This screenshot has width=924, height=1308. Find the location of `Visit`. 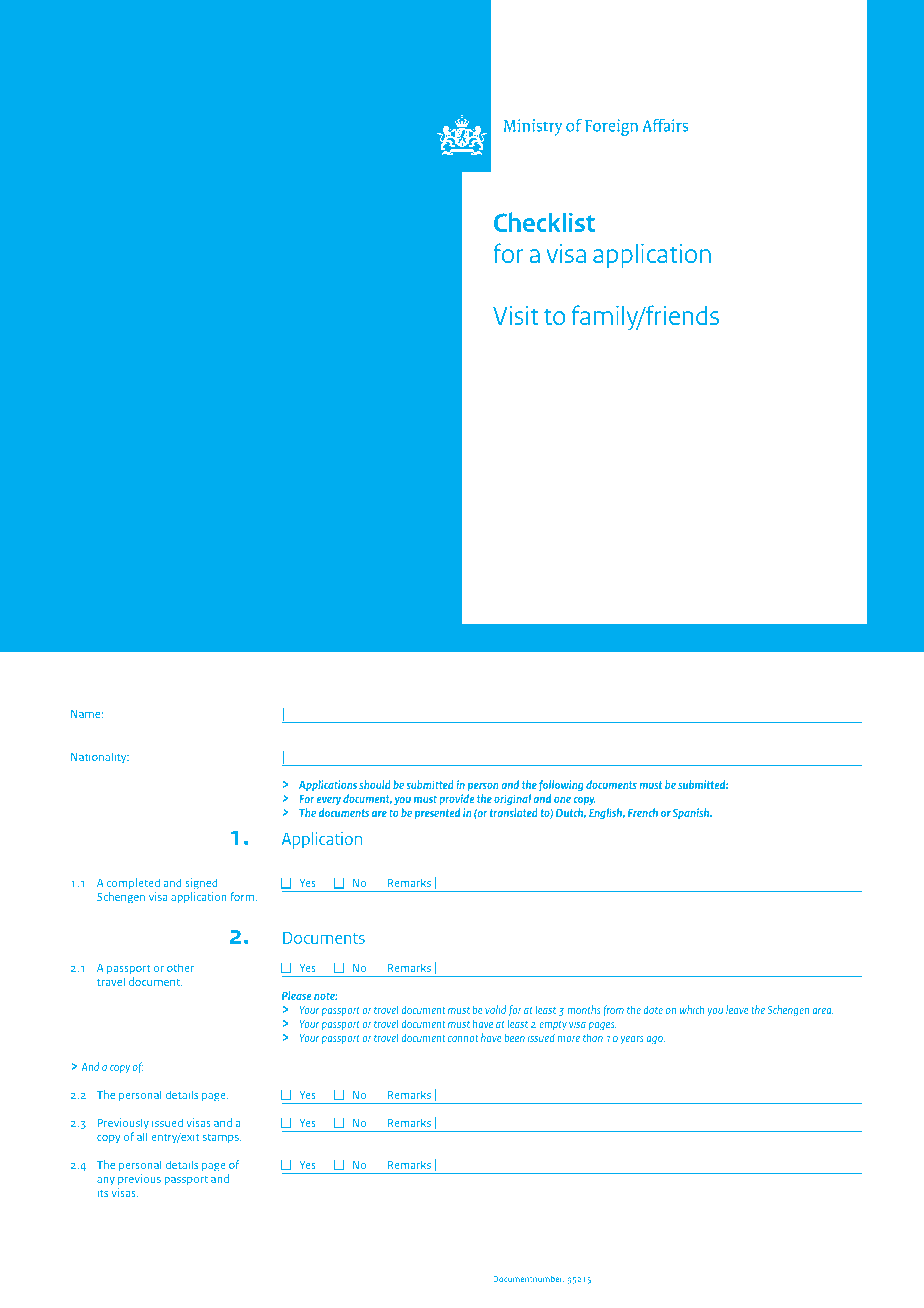

Visit is located at coordinates (516, 315).
